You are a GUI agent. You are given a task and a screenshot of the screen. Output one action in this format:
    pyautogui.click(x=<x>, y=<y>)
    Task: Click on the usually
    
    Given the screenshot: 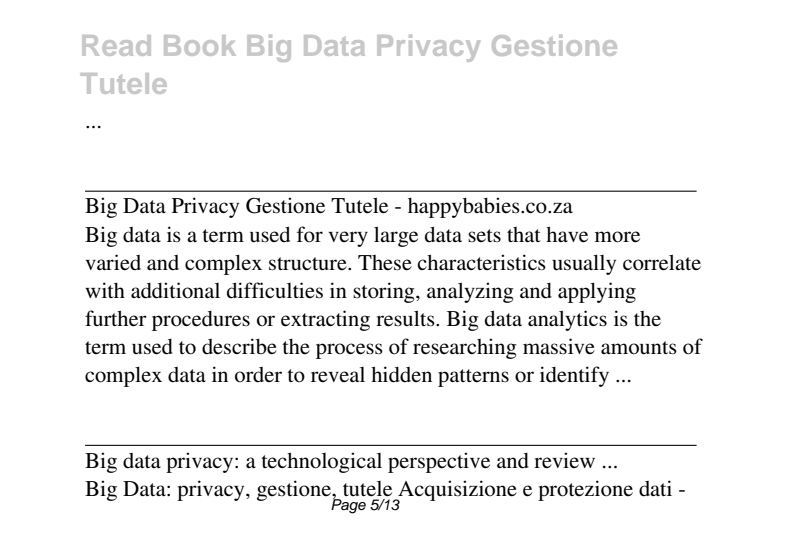 What is the action you would take?
    pyautogui.click(x=584, y=264)
